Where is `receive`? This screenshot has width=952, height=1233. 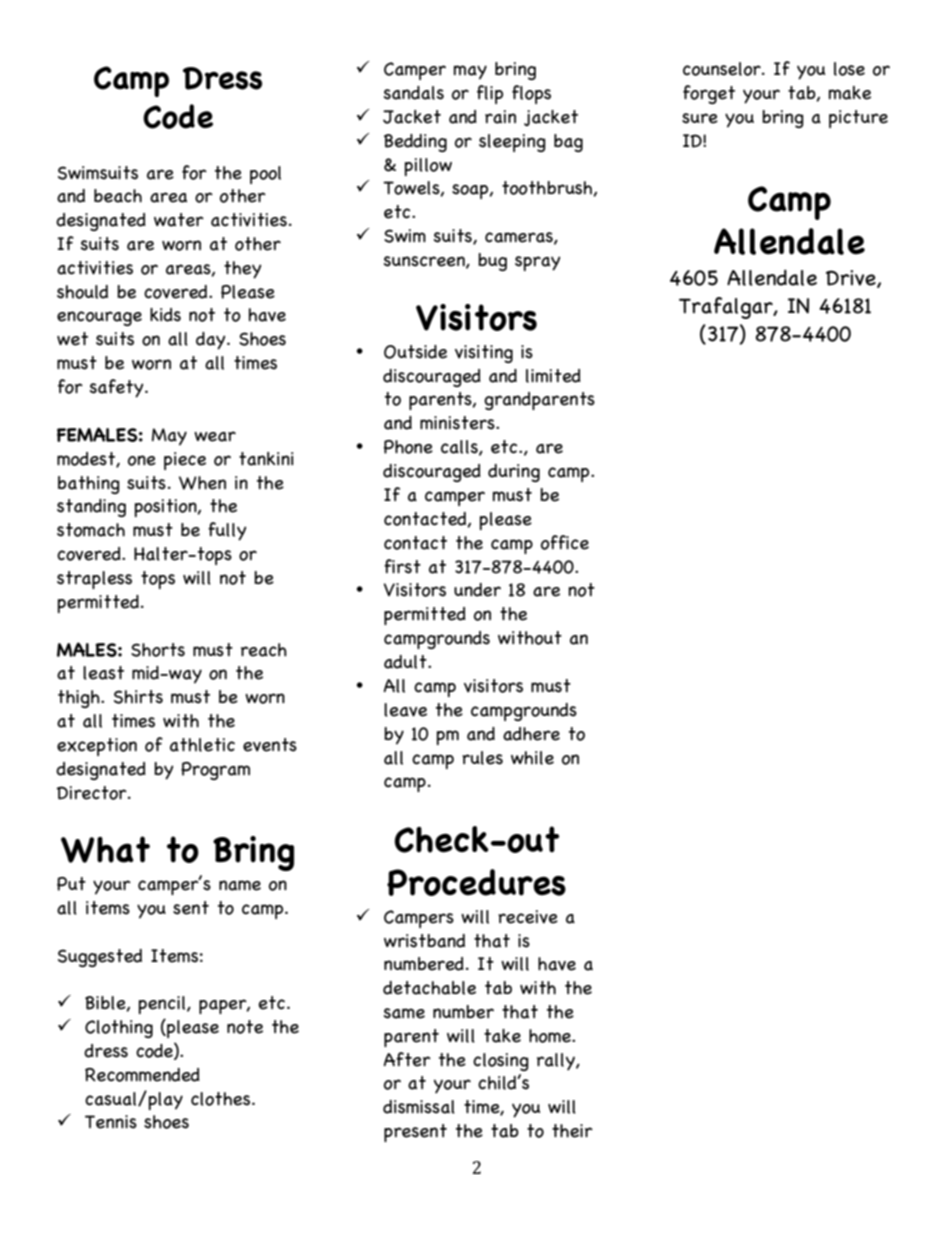
receive is located at coordinates (528, 917).
